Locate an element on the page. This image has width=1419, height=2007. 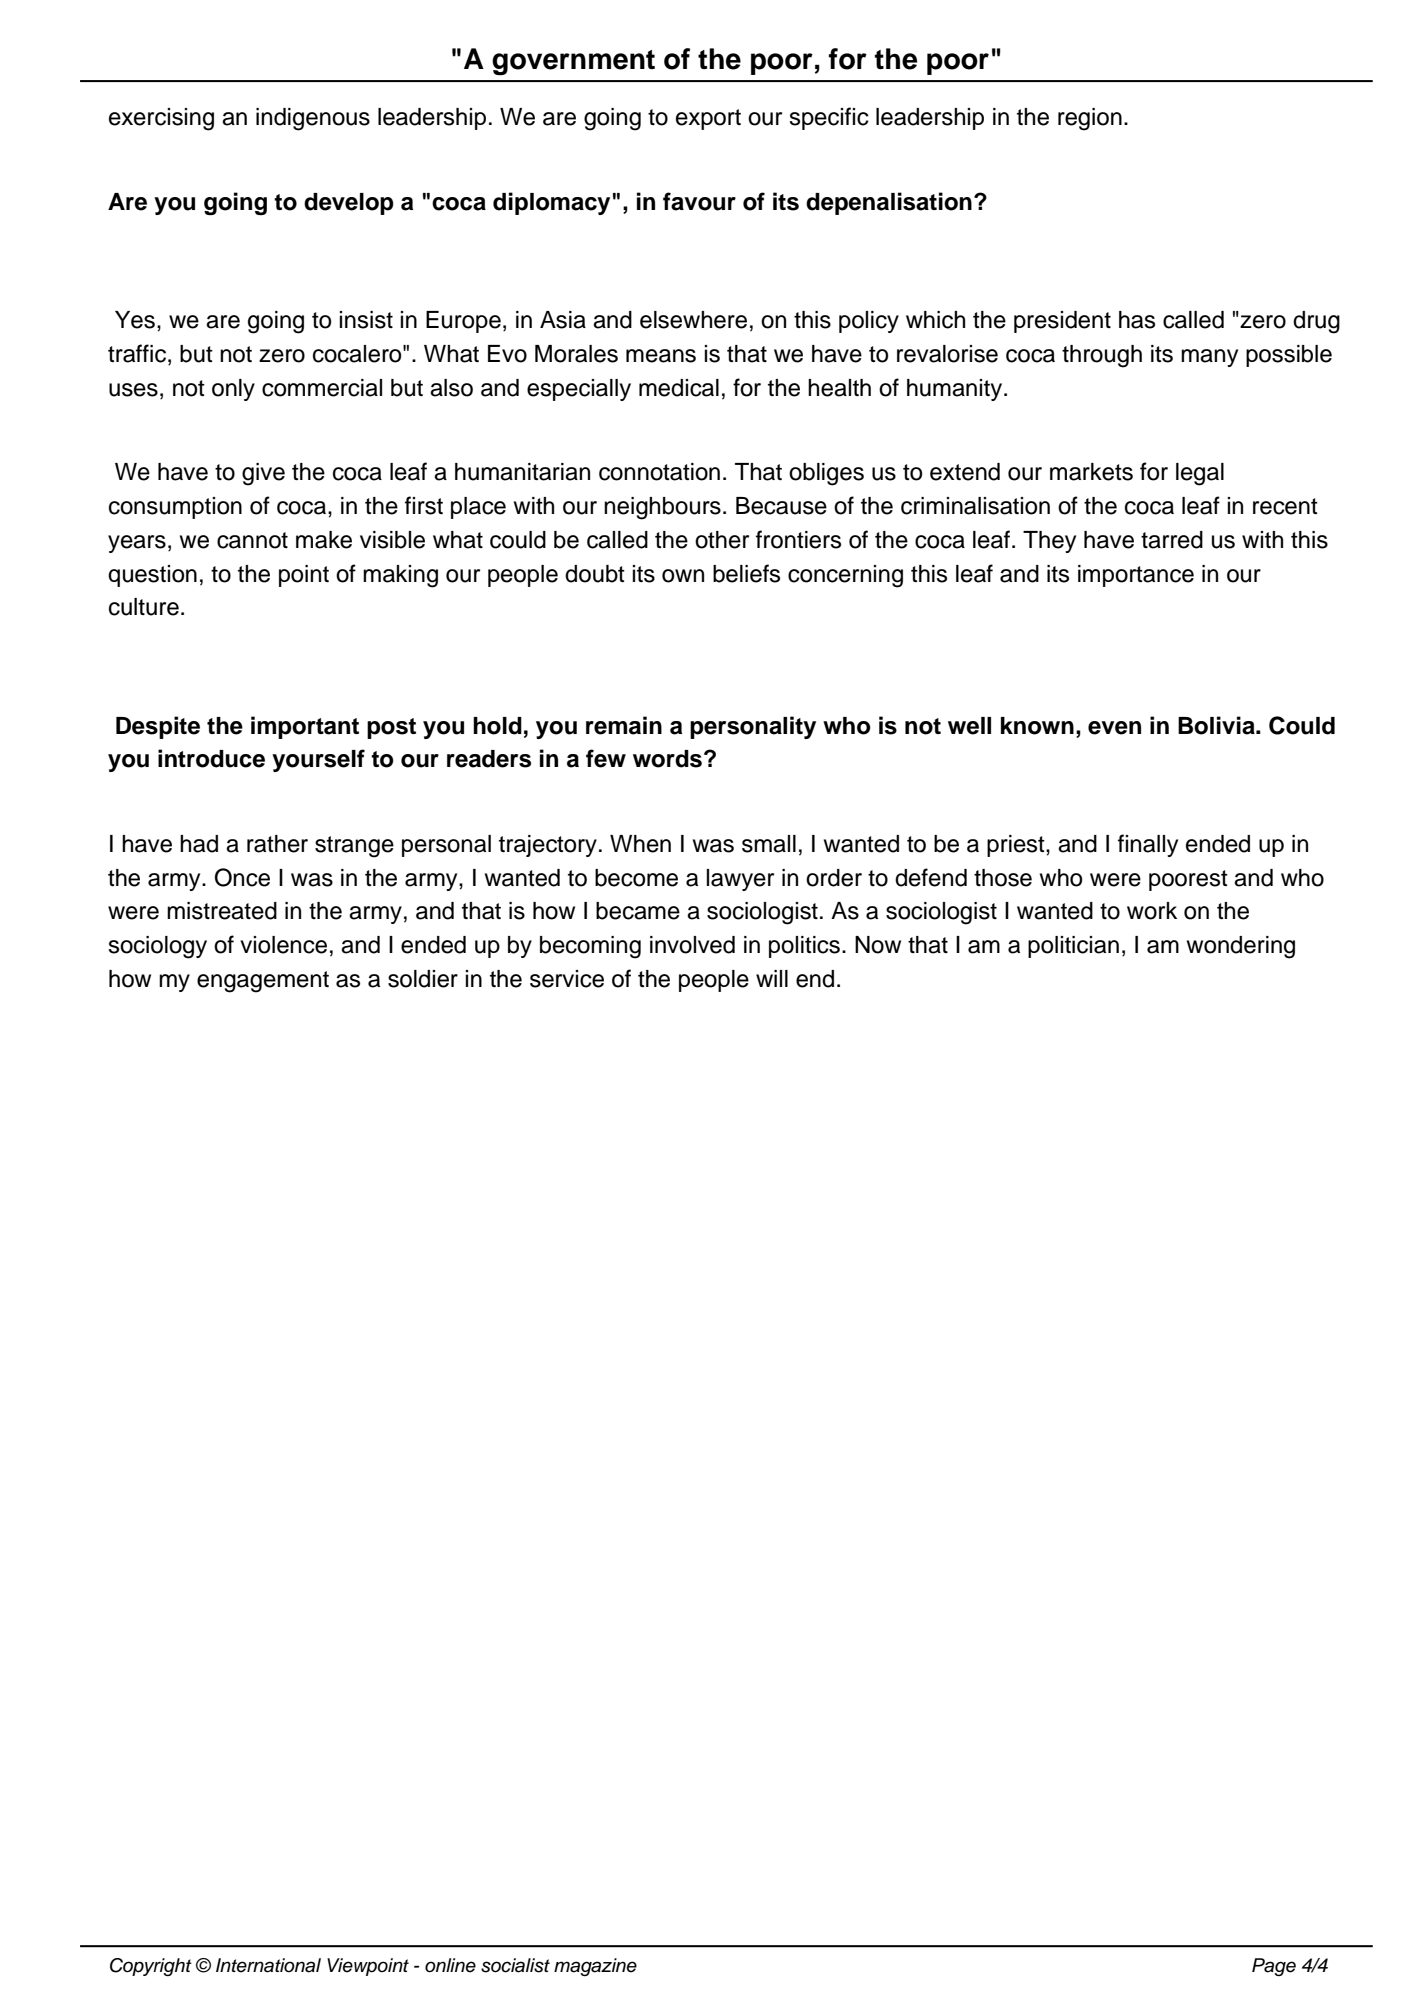
region is located at coordinates (1090, 119).
